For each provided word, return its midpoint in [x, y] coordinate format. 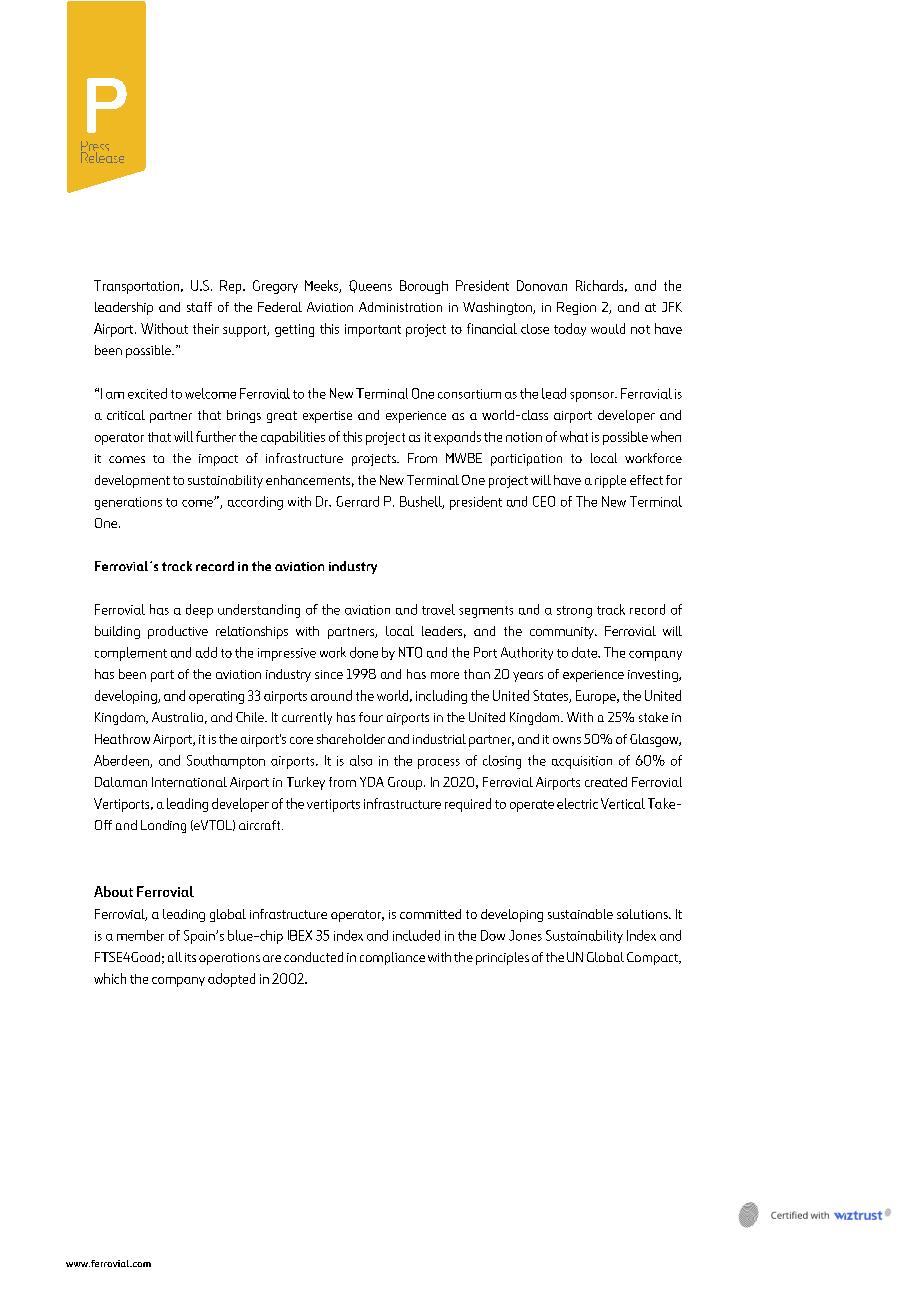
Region [576, 308]
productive [178, 632]
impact [218, 460]
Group [406, 783]
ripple [610, 481]
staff [199, 307]
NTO [410, 652]
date [585, 652]
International [189, 782]
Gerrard [357, 501]
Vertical [623, 803]
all [175, 957]
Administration [400, 307]
